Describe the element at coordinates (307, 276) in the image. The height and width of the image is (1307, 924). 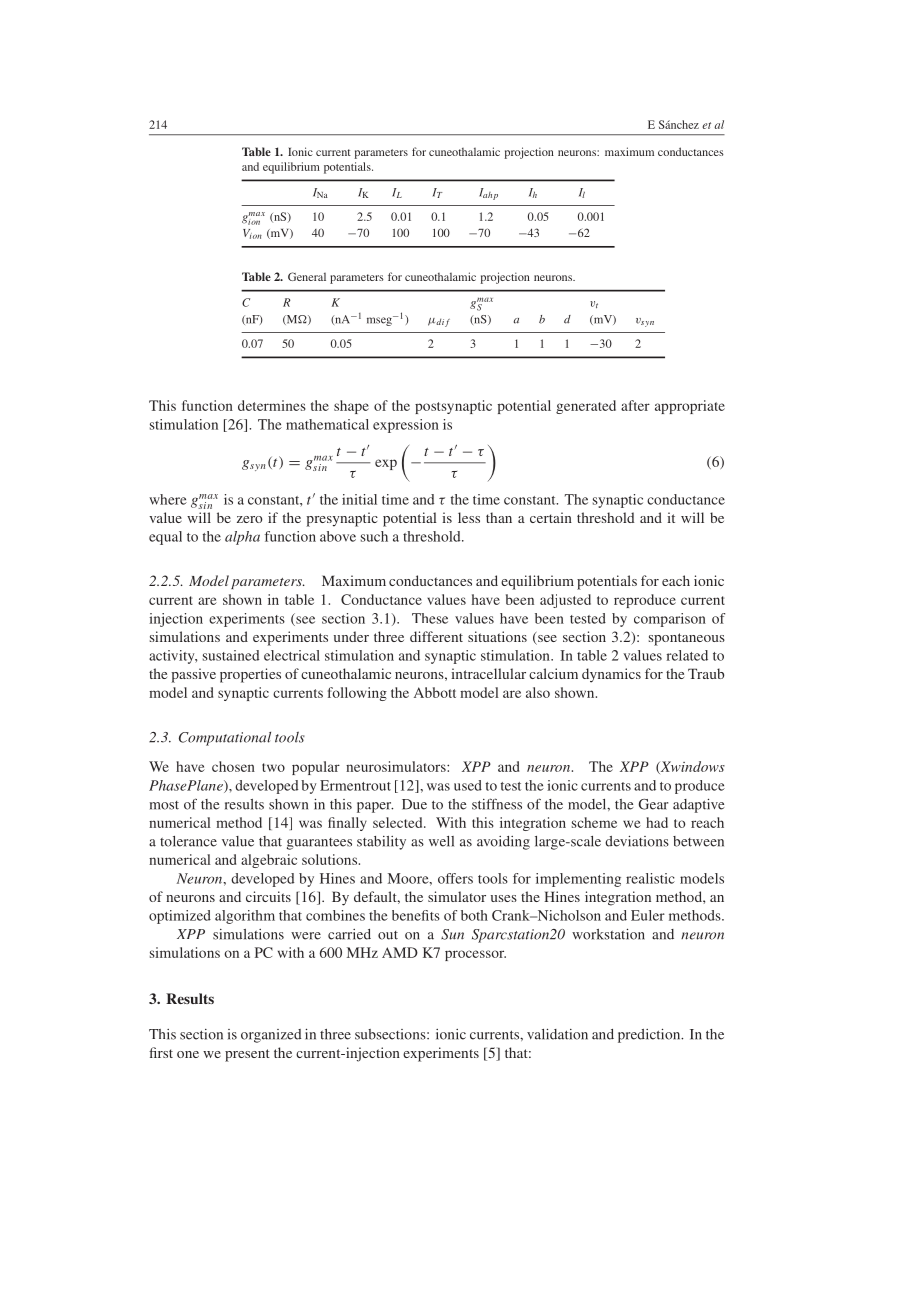
I see `General` at that location.
